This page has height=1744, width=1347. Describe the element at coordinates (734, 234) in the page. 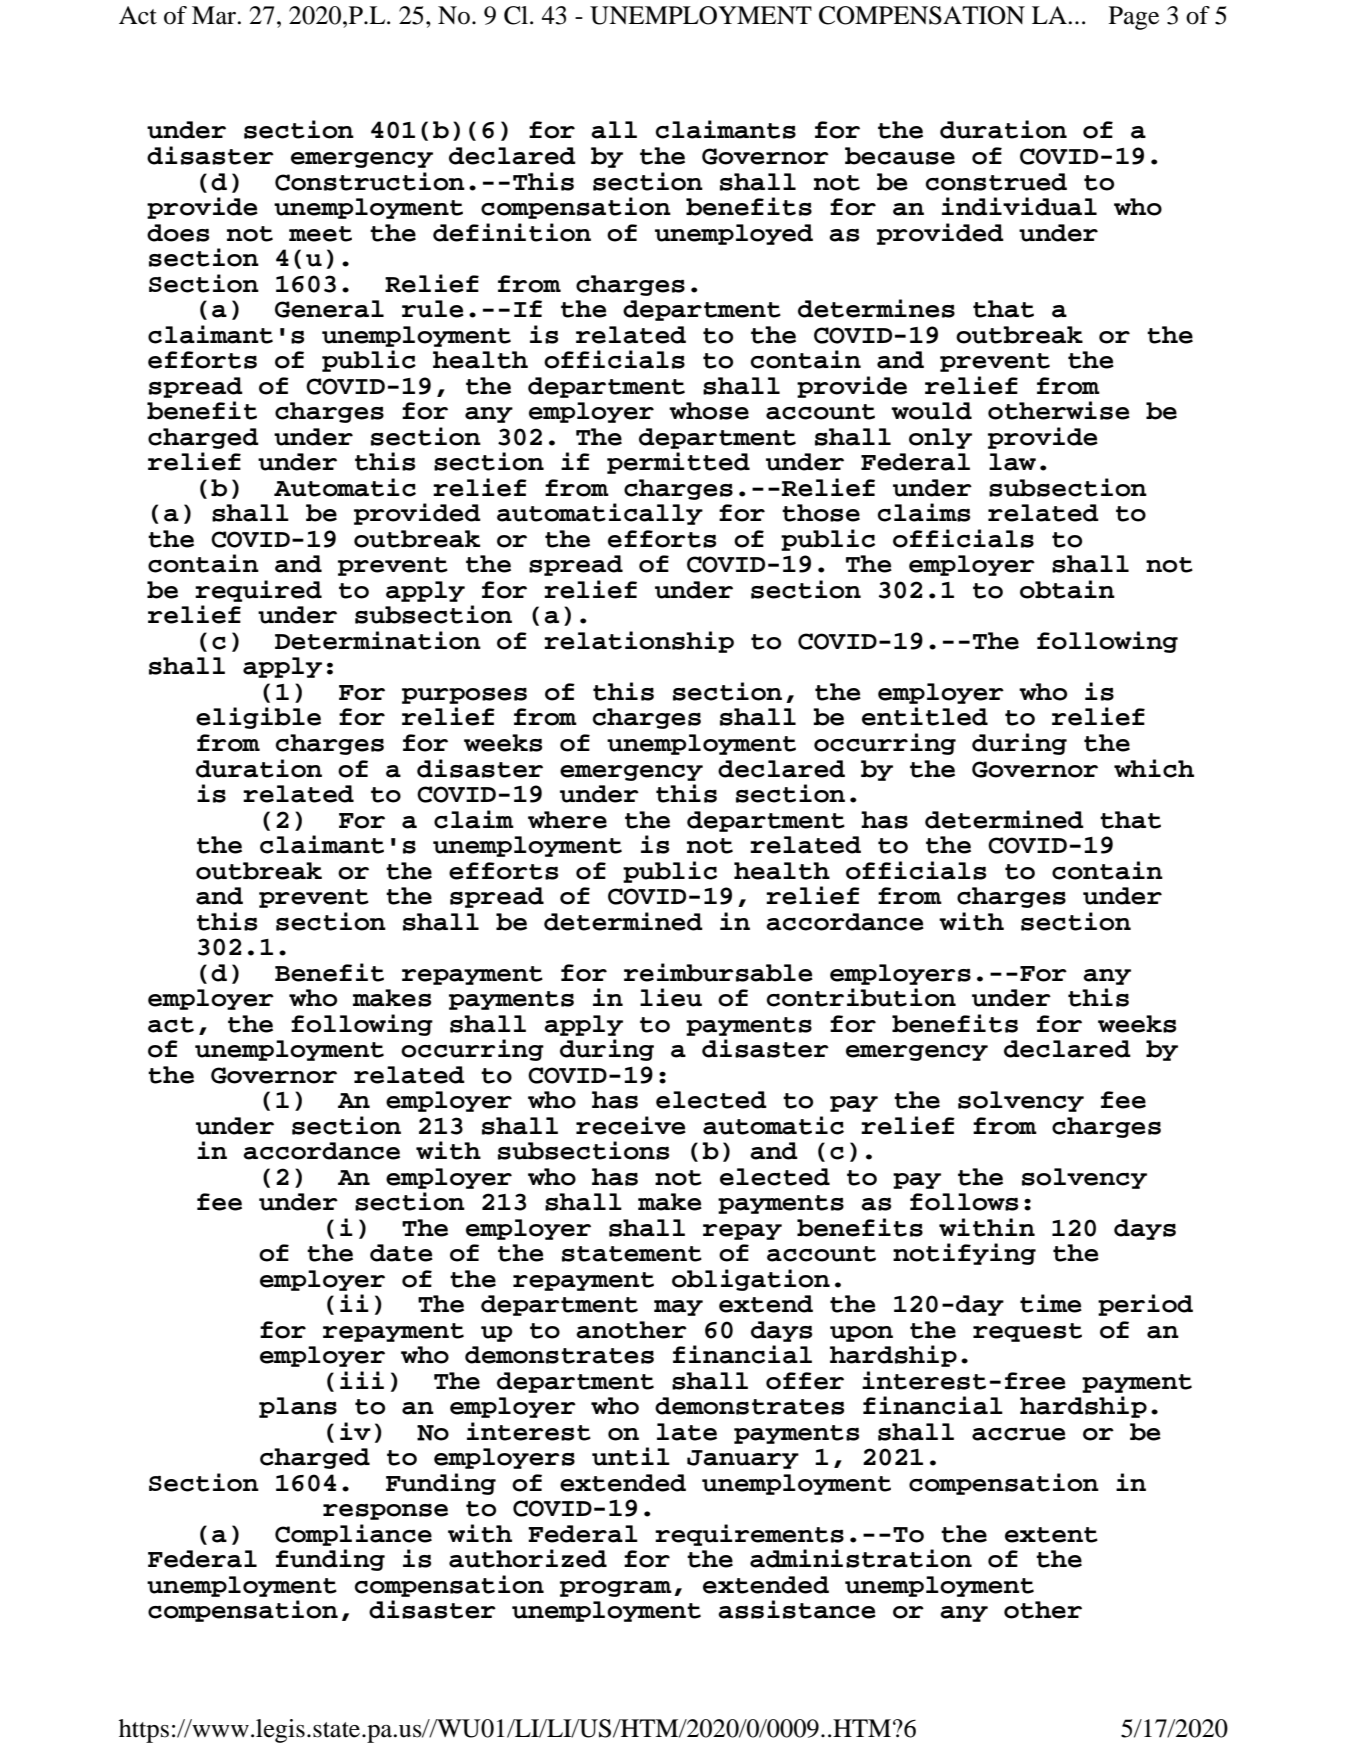

I see `unemployed` at that location.
